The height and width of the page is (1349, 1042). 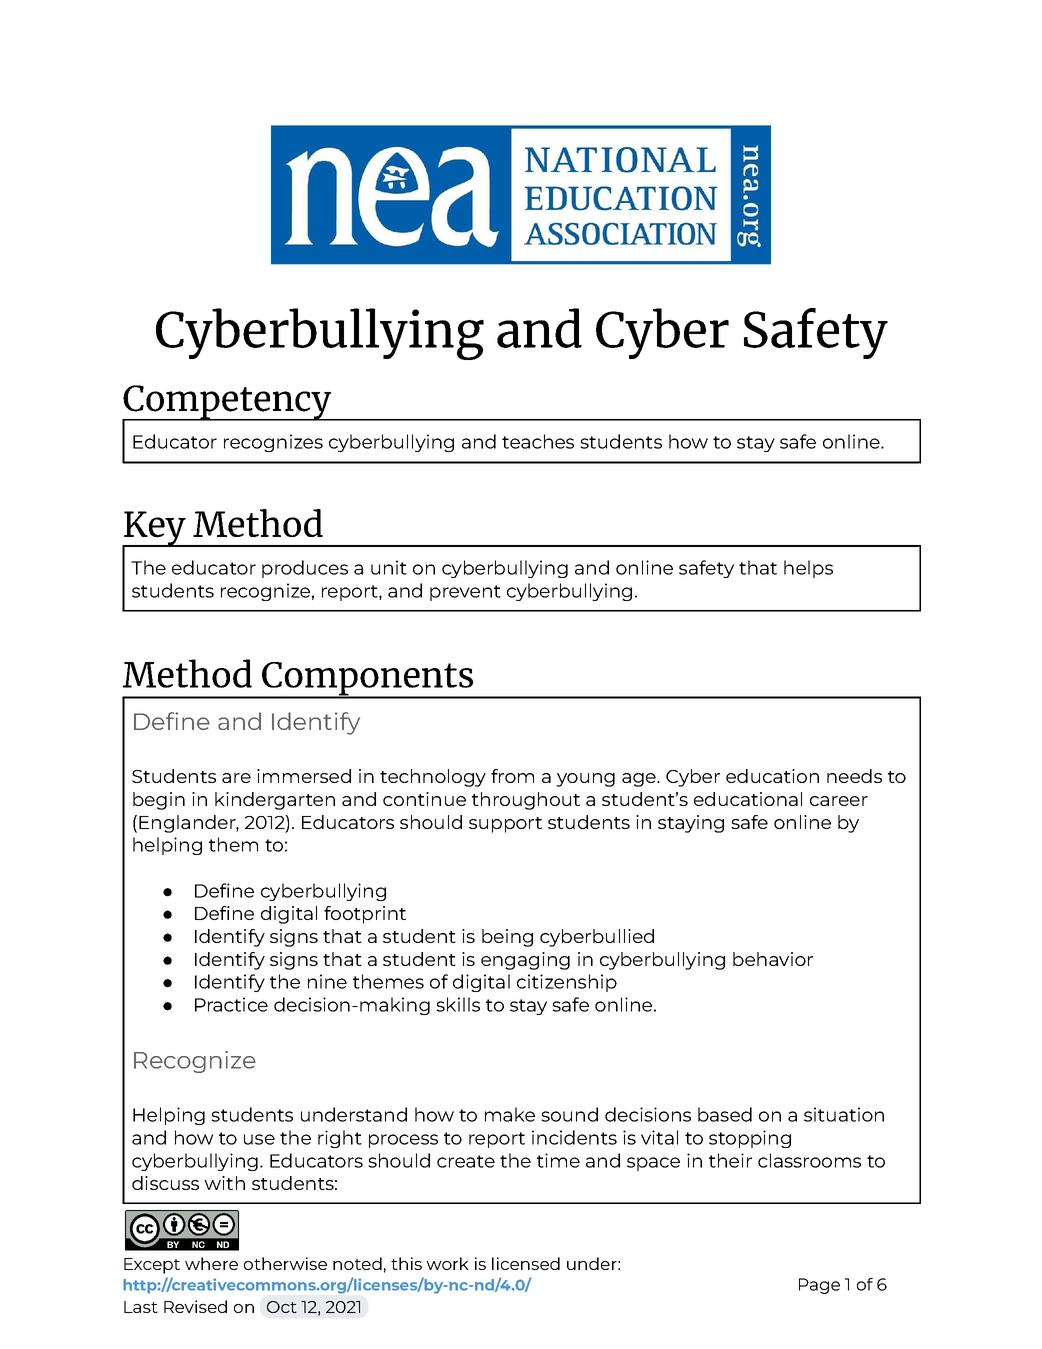 What do you see at coordinates (512, 776) in the page?
I see `from` at bounding box center [512, 776].
